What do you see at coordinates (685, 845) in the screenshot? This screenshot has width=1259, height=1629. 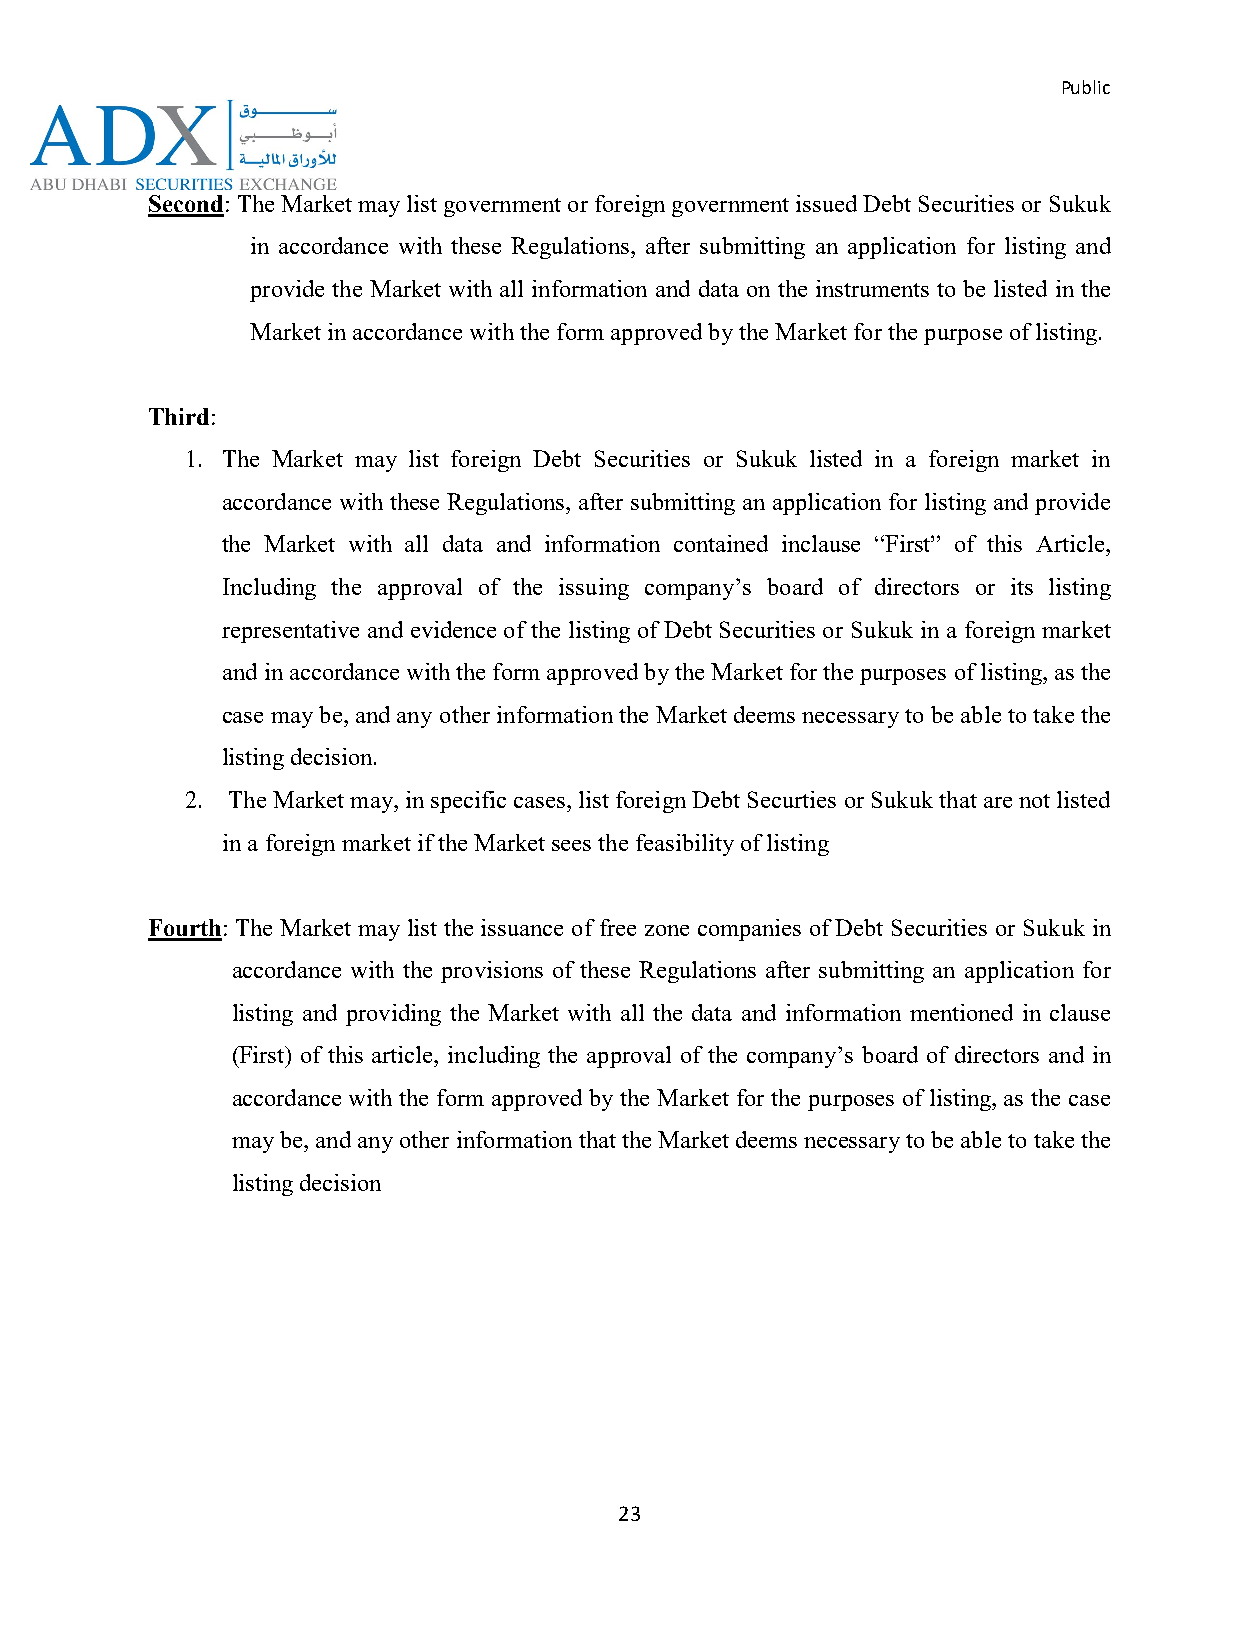 I see `feasibility` at bounding box center [685, 845].
